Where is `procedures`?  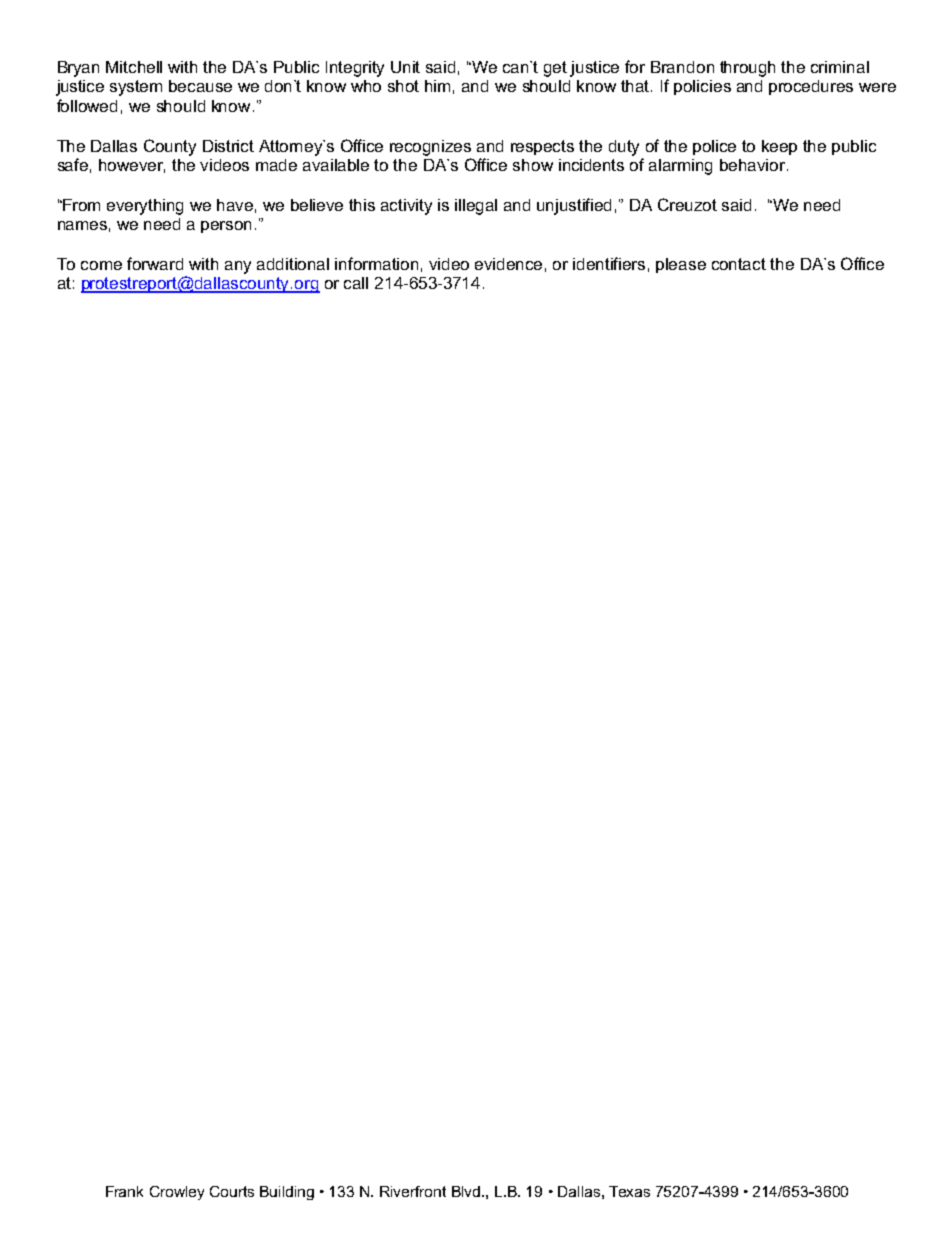 procedures is located at coordinates (811, 87).
